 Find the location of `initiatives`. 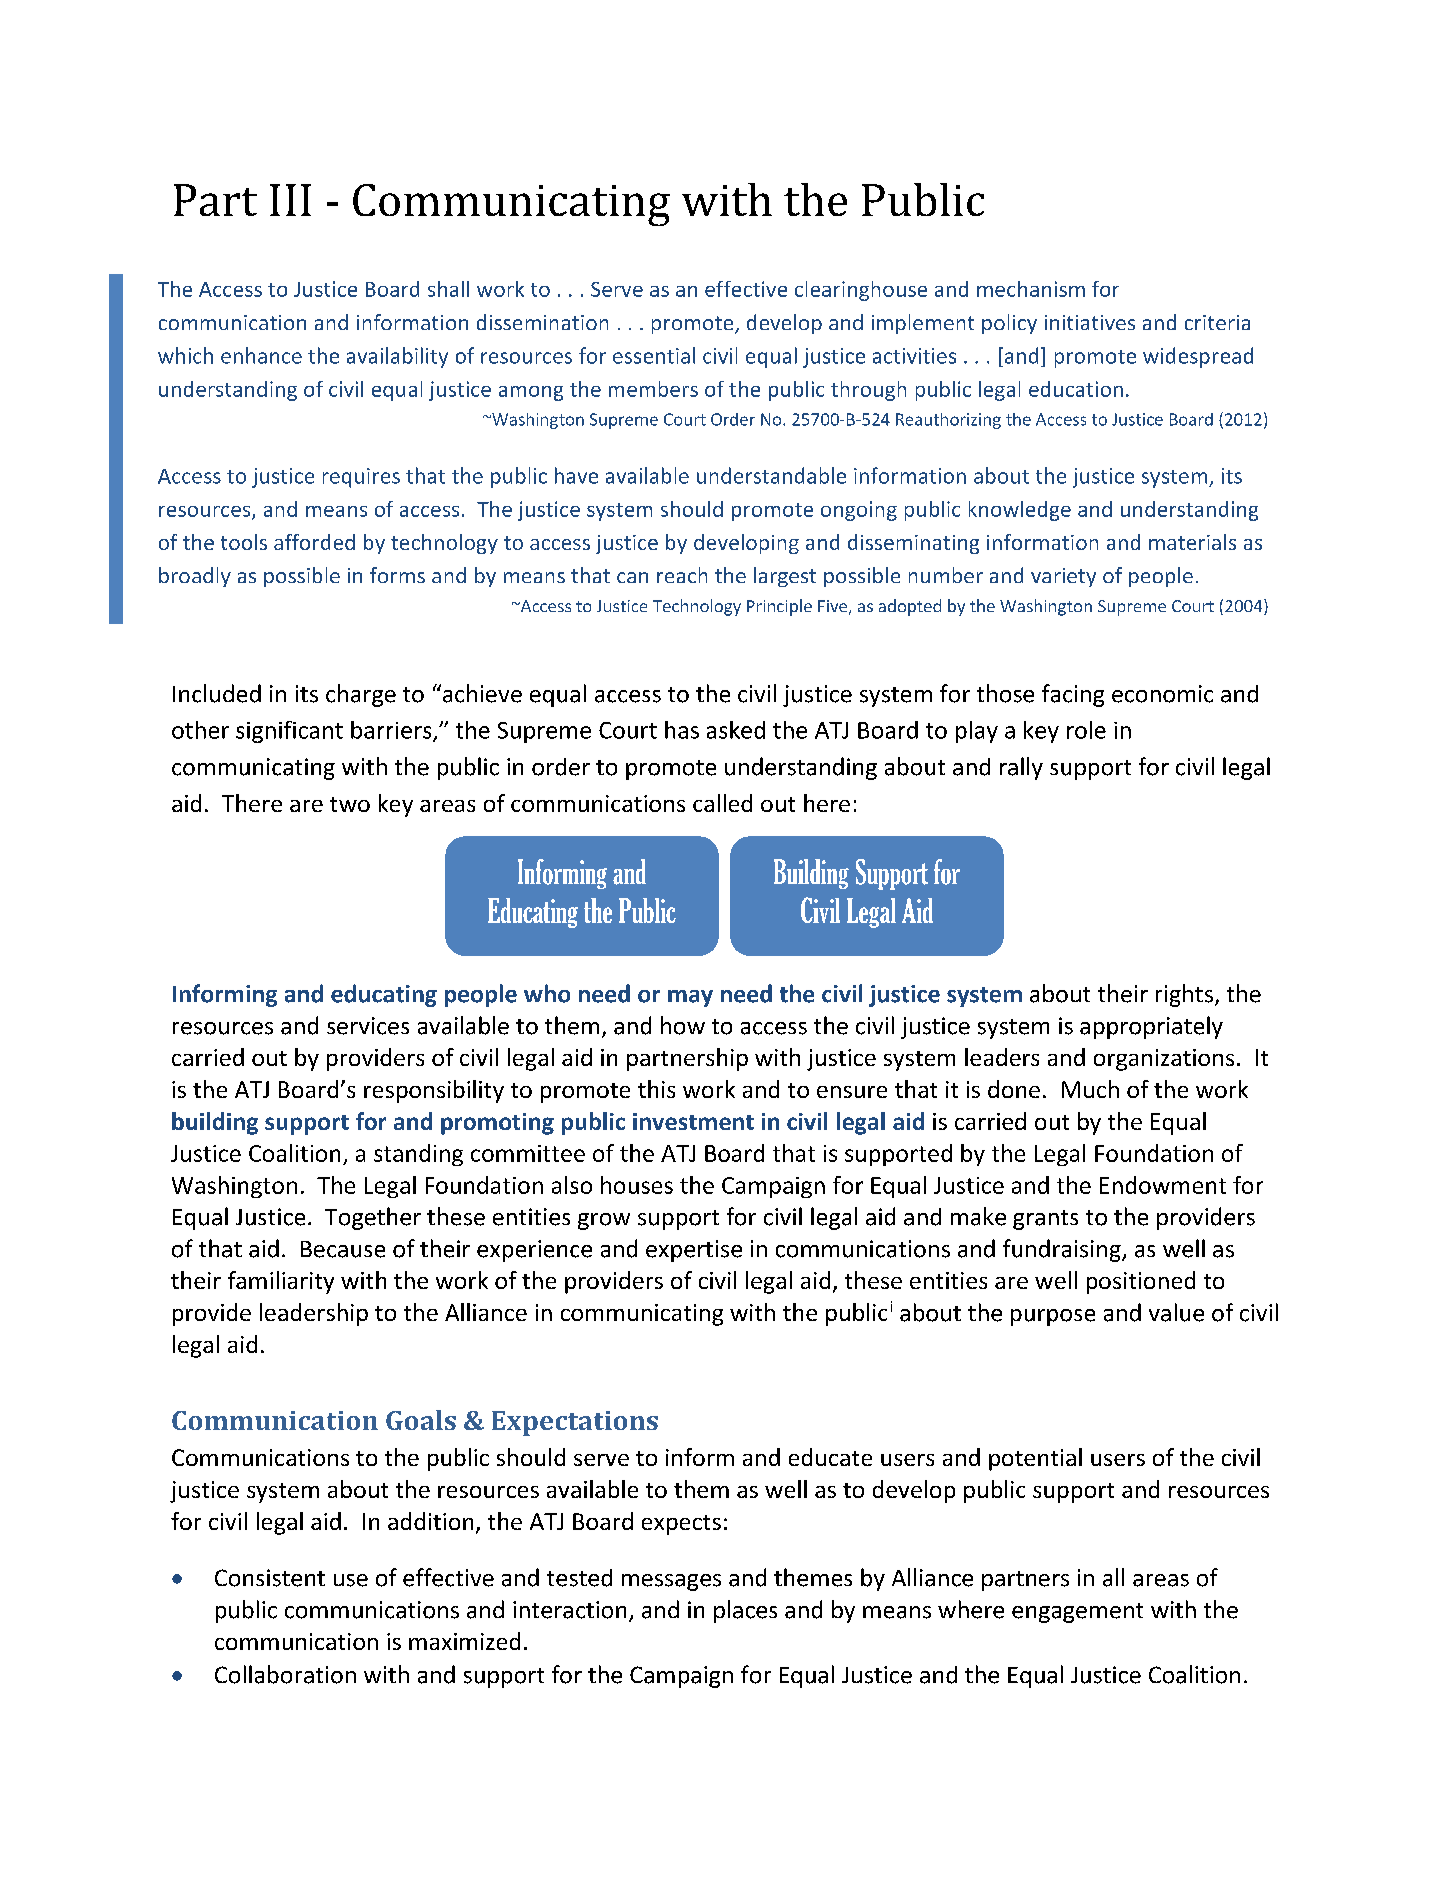

initiatives is located at coordinates (1090, 322).
